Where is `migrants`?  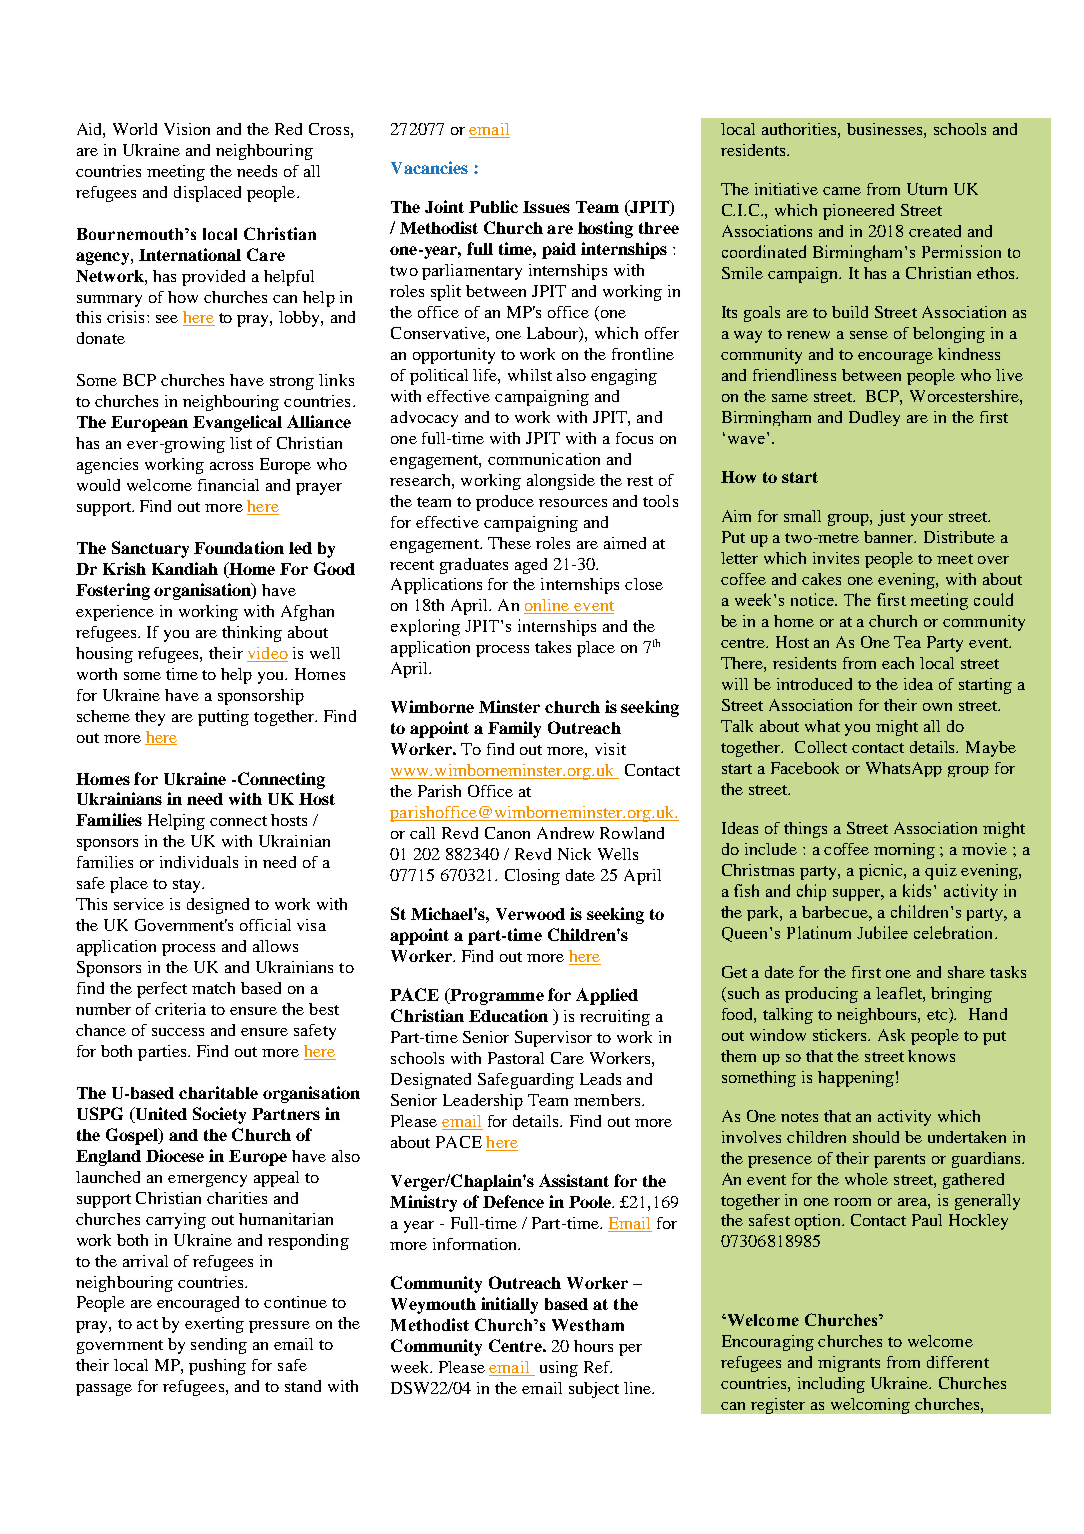
migrants is located at coordinates (849, 1364).
